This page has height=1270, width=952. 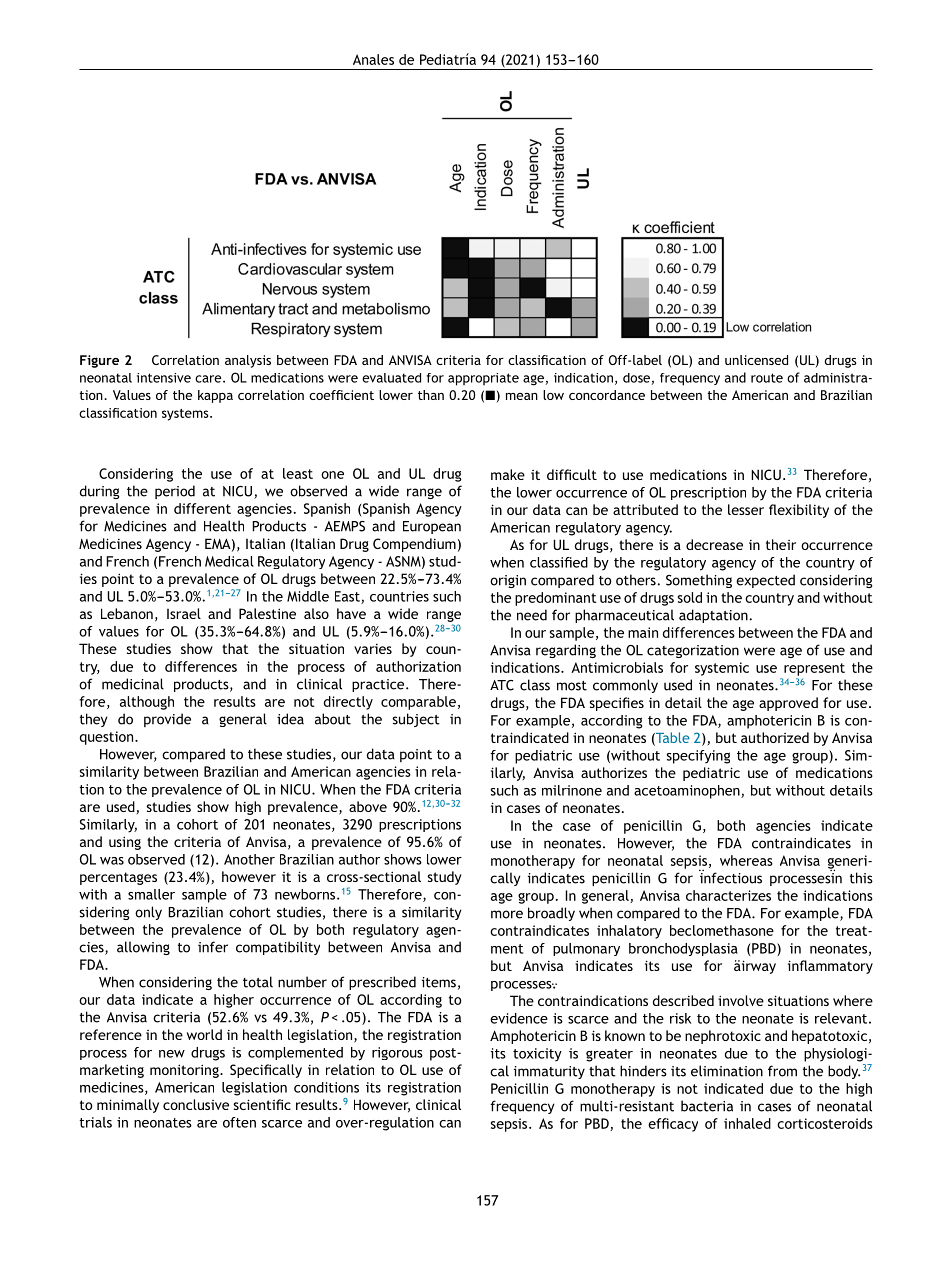 I want to click on toxicity, so click(x=537, y=1055).
